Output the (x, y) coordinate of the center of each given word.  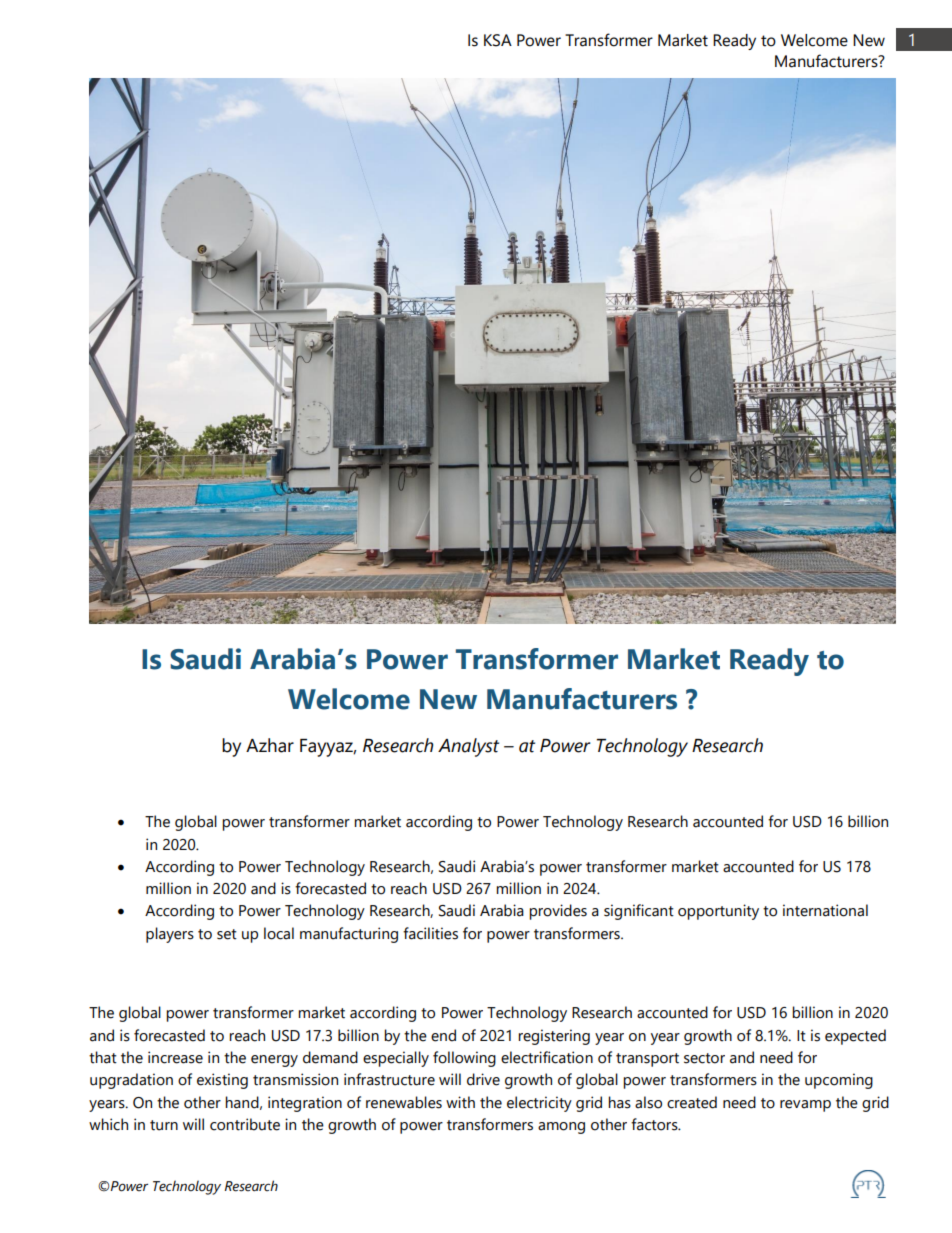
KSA (498, 40)
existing (222, 1081)
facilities (430, 933)
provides (558, 912)
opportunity (718, 912)
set (227, 934)
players (170, 935)
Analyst (468, 747)
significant (639, 912)
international (825, 910)
